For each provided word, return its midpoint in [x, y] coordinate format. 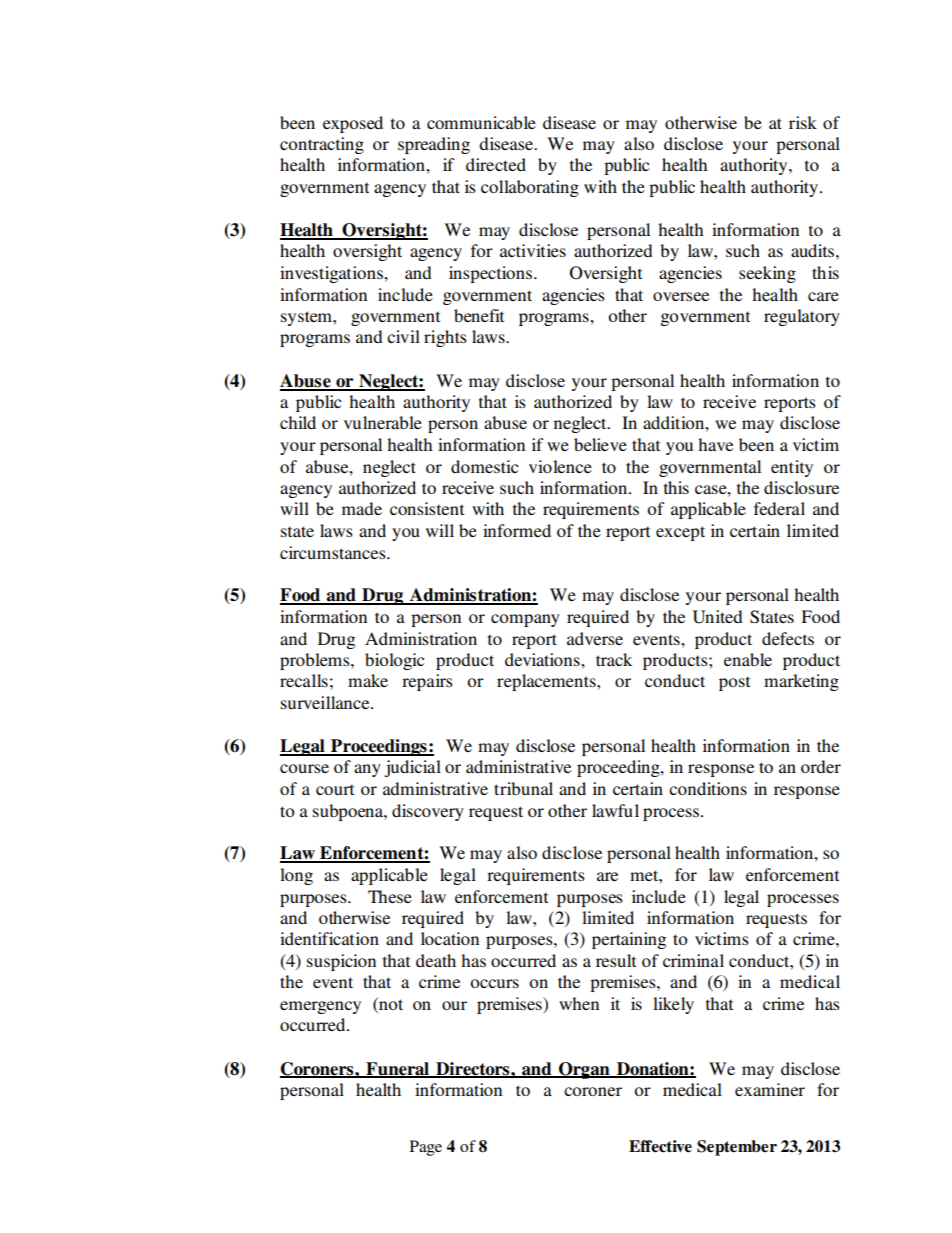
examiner [770, 1089]
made [362, 508]
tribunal [523, 788]
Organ [584, 1070]
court [335, 789]
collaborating [530, 188]
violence [560, 466]
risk [803, 122]
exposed [353, 124]
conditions [708, 788]
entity [792, 468]
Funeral [397, 1069]
